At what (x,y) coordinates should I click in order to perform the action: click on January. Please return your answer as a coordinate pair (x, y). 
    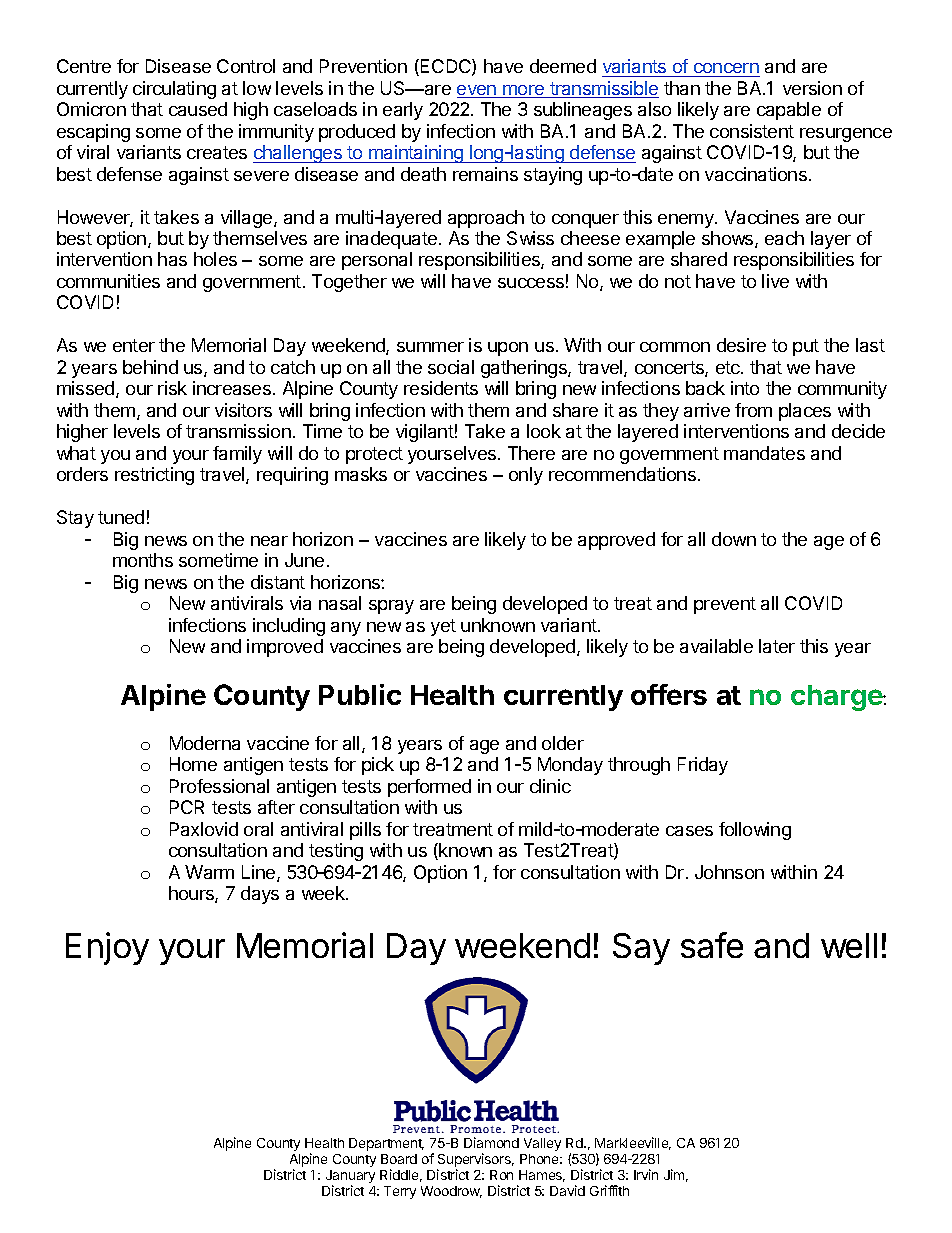
    Looking at the image, I should click on (350, 1178).
